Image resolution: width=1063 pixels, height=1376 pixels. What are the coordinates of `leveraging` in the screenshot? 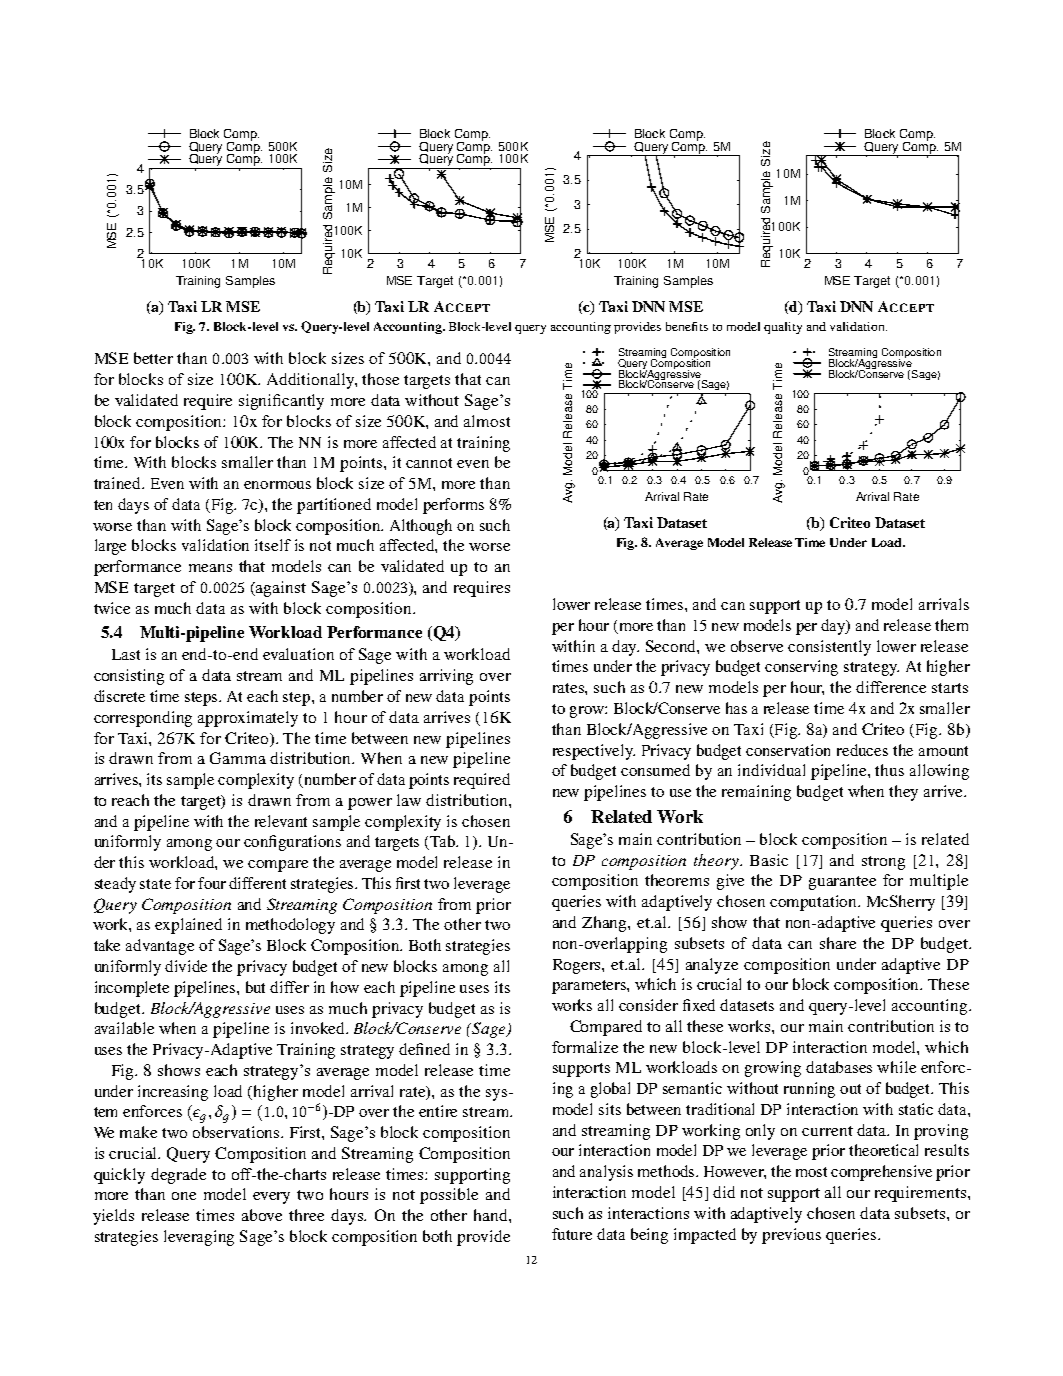 It's located at (199, 1238).
